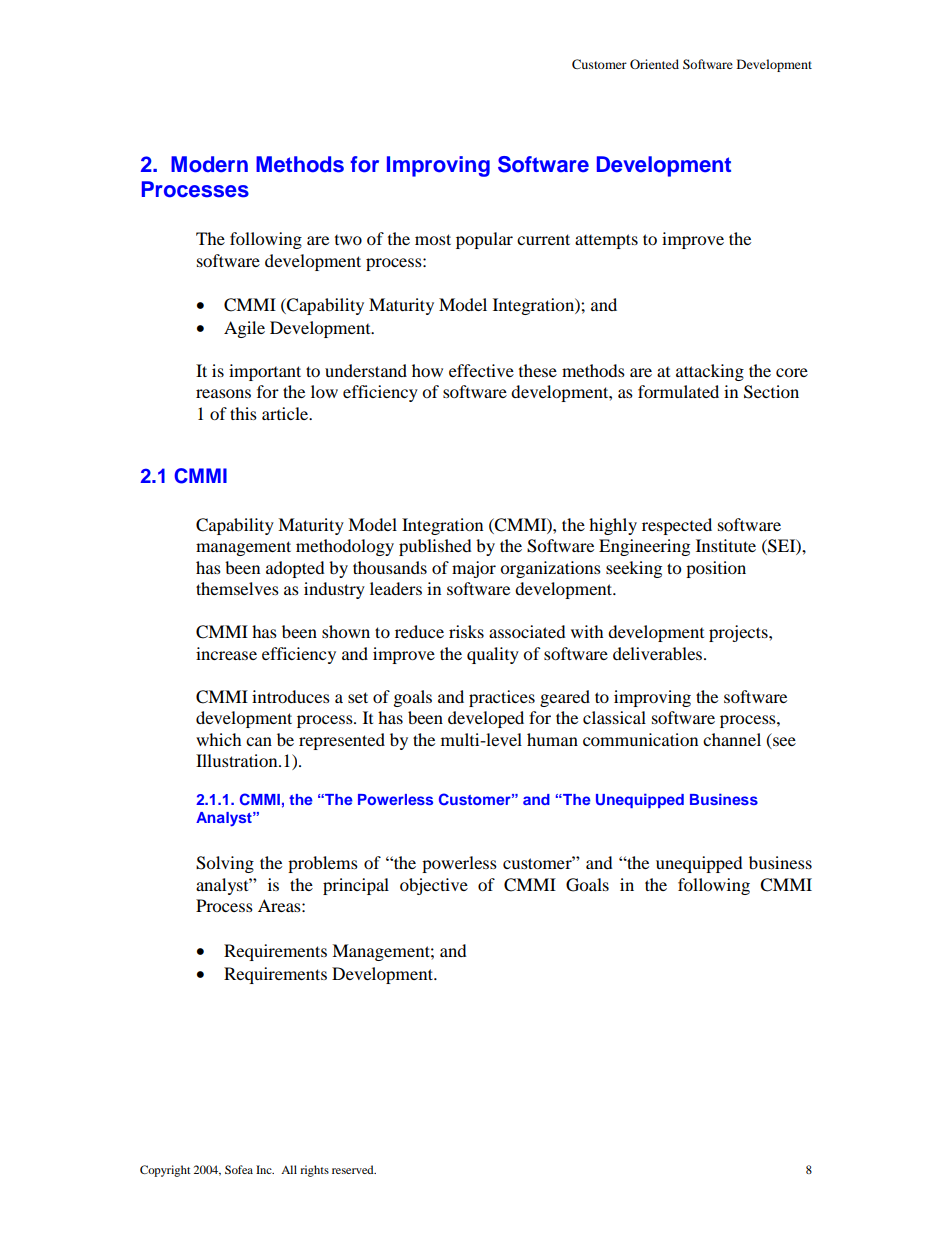 Image resolution: width=952 pixels, height=1233 pixels. Describe the element at coordinates (354, 1169) in the image. I see `reserved` at that location.
